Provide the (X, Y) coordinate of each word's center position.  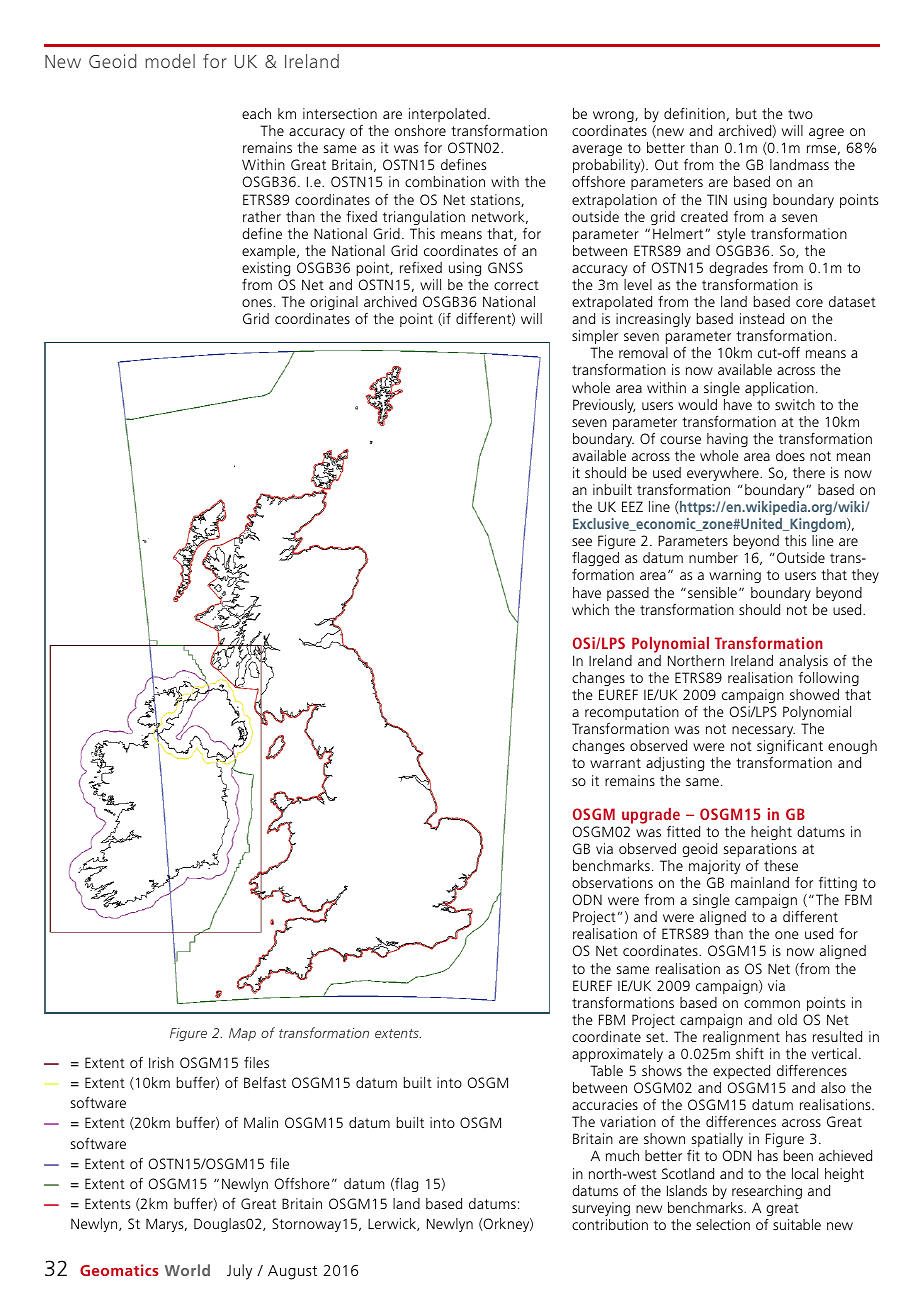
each (256, 113)
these (781, 865)
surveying (601, 1209)
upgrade (651, 817)
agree (826, 133)
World (187, 1270)
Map (242, 1034)
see (582, 542)
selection (723, 1224)
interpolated (448, 116)
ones (257, 303)
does (790, 455)
